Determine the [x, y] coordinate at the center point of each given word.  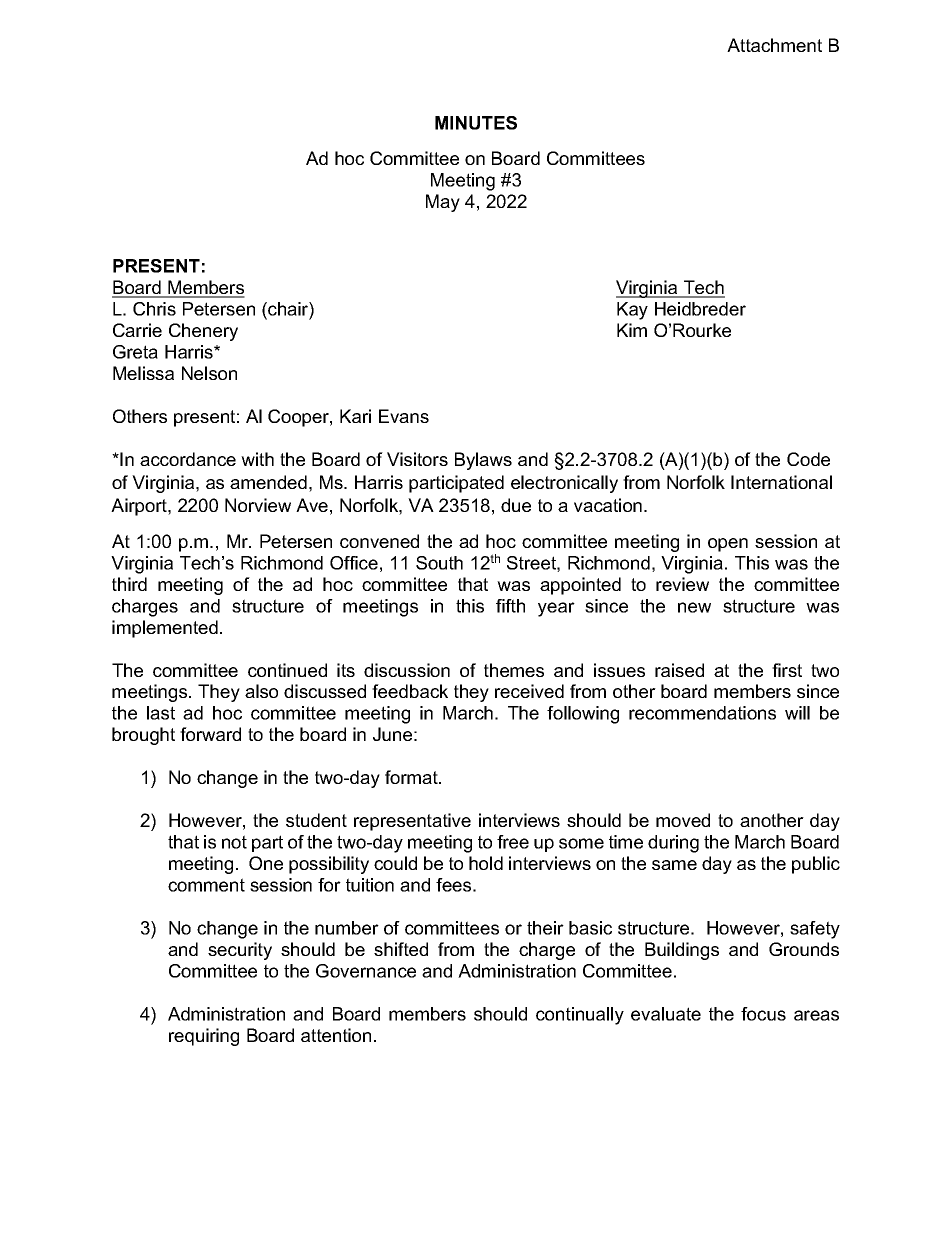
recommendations [702, 713]
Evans [404, 416]
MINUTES [476, 123]
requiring [204, 1037]
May [443, 203]
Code [808, 459]
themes [514, 670]
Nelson [209, 373]
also [261, 691]
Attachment [774, 45]
